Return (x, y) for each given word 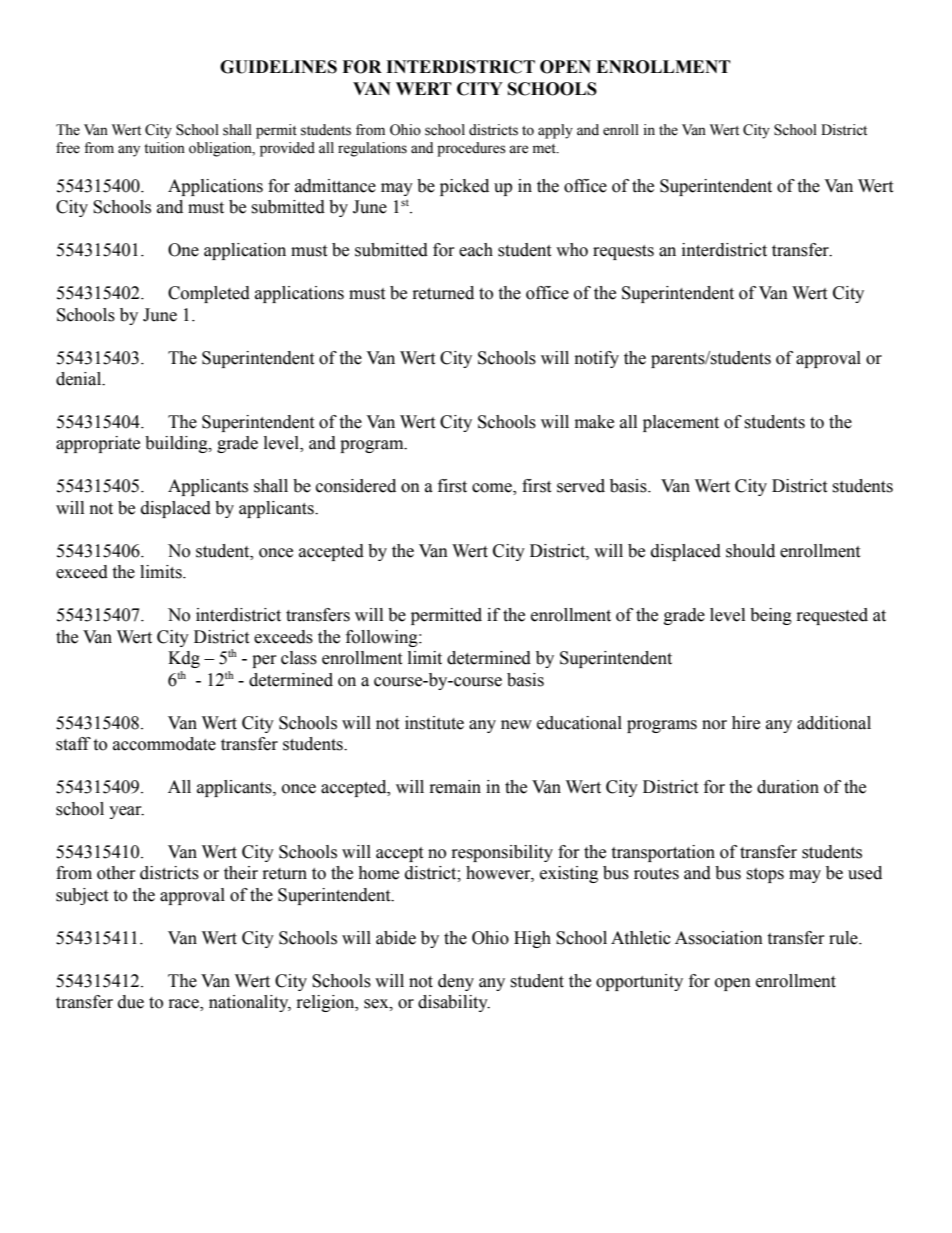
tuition (164, 148)
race (185, 1005)
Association (719, 938)
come (493, 489)
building (177, 444)
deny (456, 982)
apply (555, 131)
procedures (471, 149)
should (750, 551)
